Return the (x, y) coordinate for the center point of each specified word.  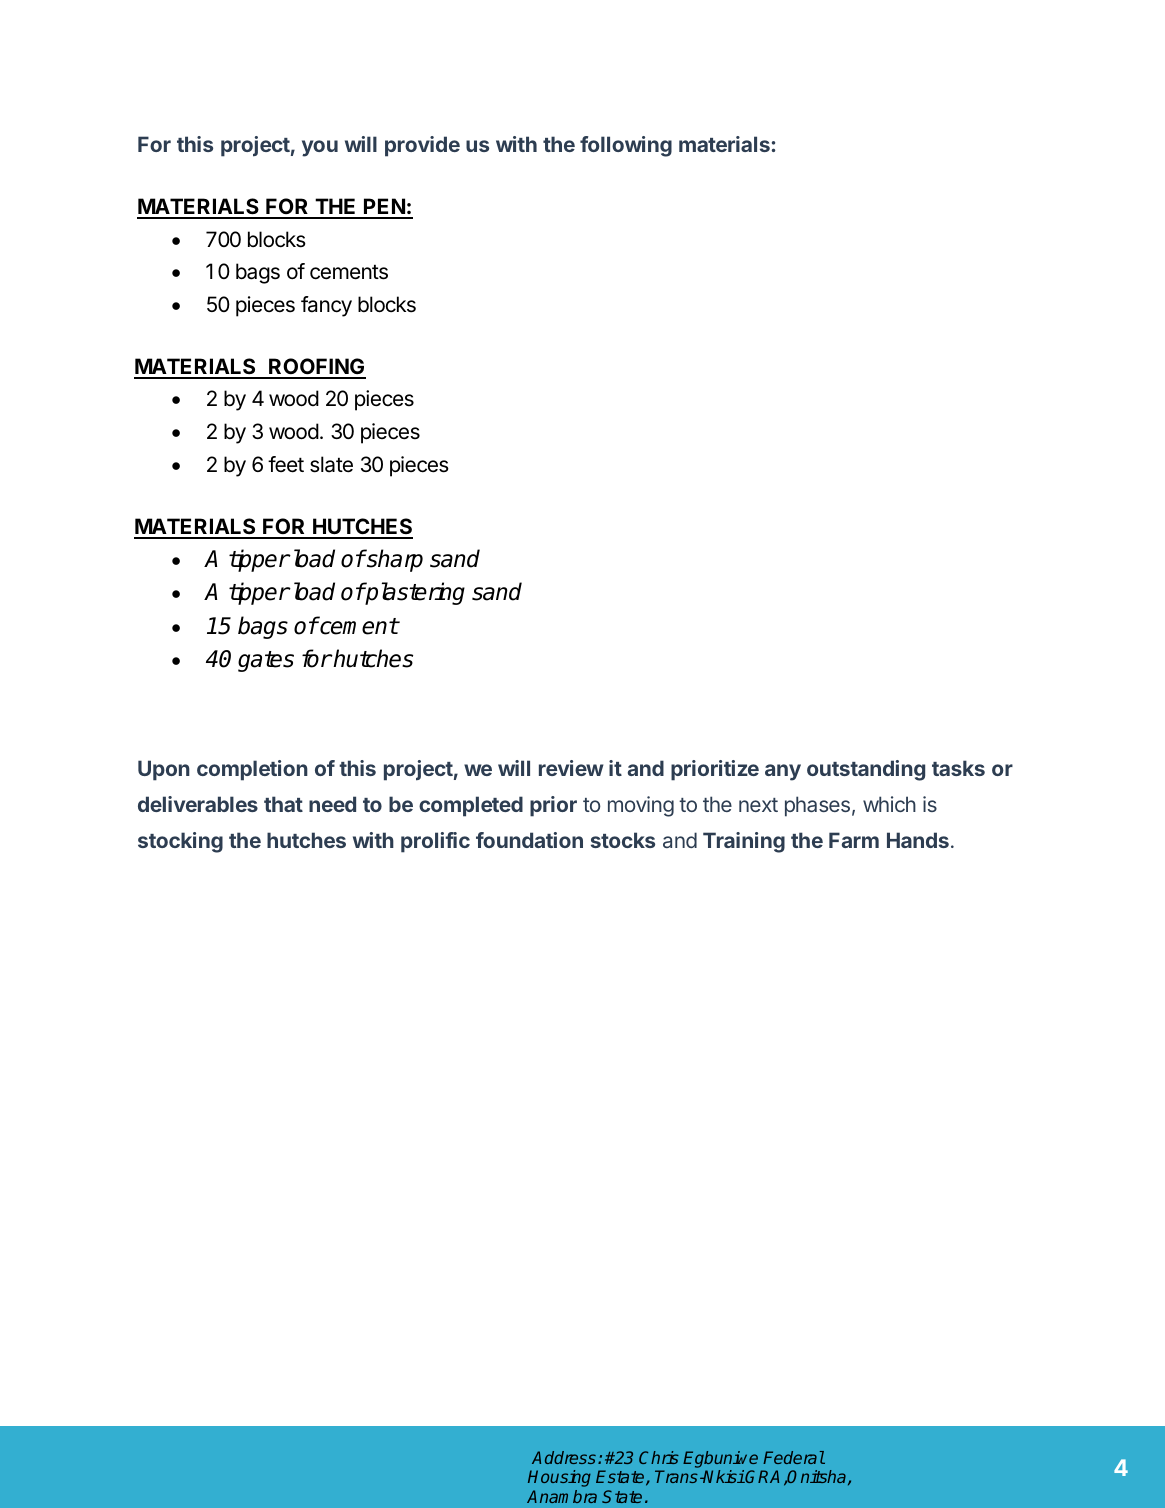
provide (422, 146)
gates (266, 661)
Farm (854, 840)
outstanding (866, 770)
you (320, 148)
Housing (559, 1478)
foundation (529, 840)
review (571, 768)
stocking (180, 842)
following (626, 146)
